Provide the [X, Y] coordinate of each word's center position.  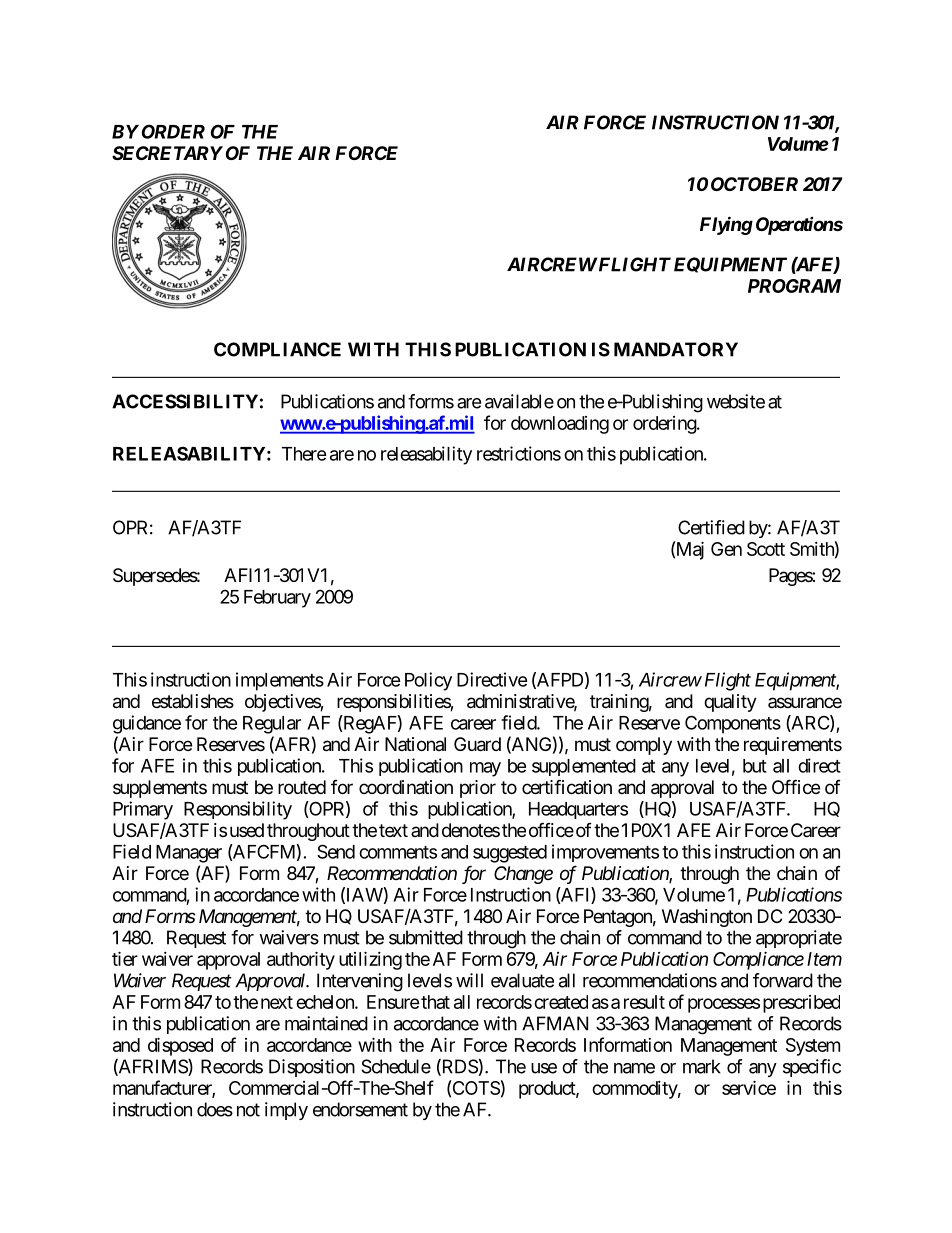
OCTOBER [754, 184]
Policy [428, 681]
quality [730, 703]
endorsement [360, 1109]
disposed [180, 1046]
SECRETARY [167, 153]
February [277, 599]
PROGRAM [794, 286]
